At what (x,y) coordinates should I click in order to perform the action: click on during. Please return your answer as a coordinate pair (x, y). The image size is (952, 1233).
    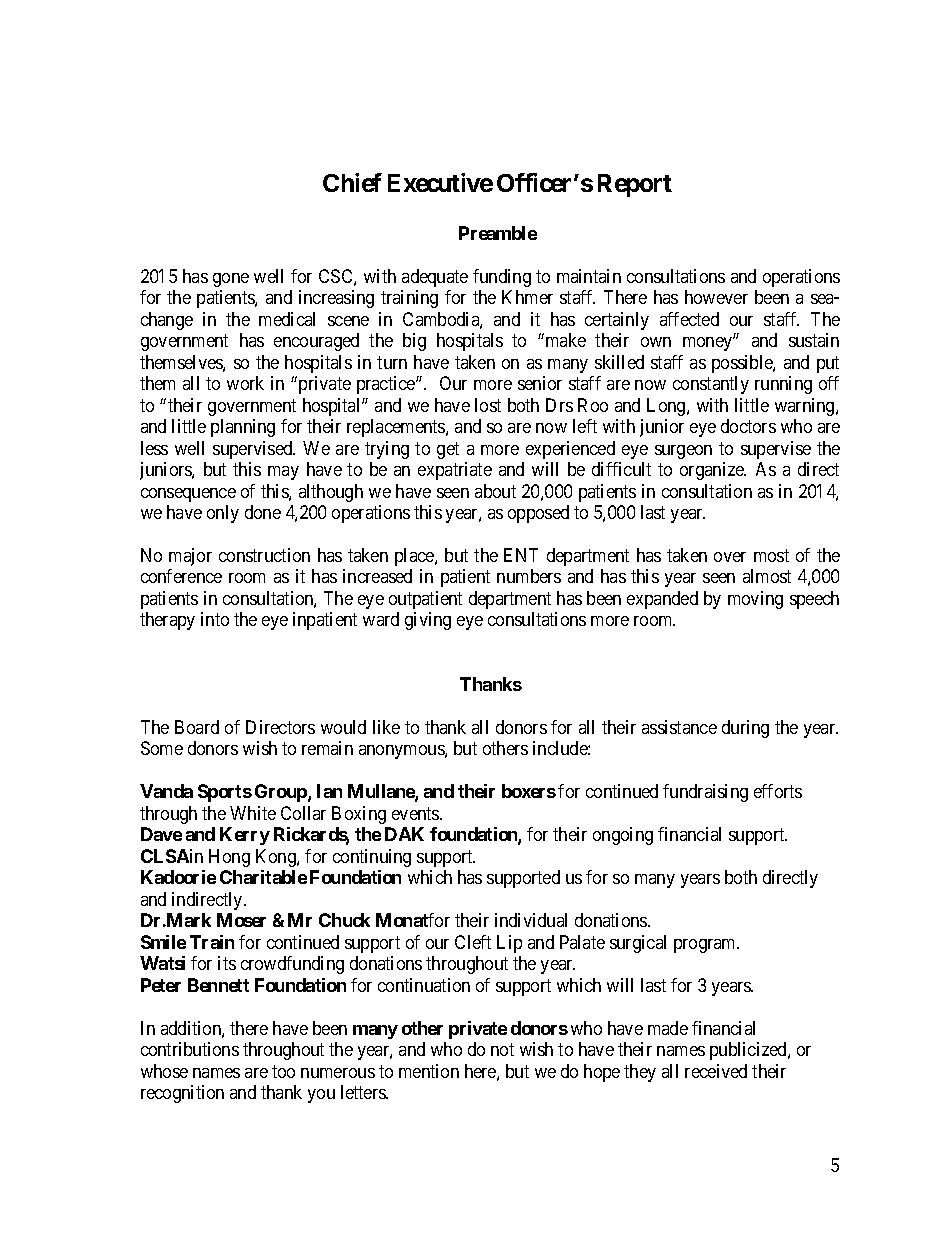
    Looking at the image, I should click on (745, 729).
